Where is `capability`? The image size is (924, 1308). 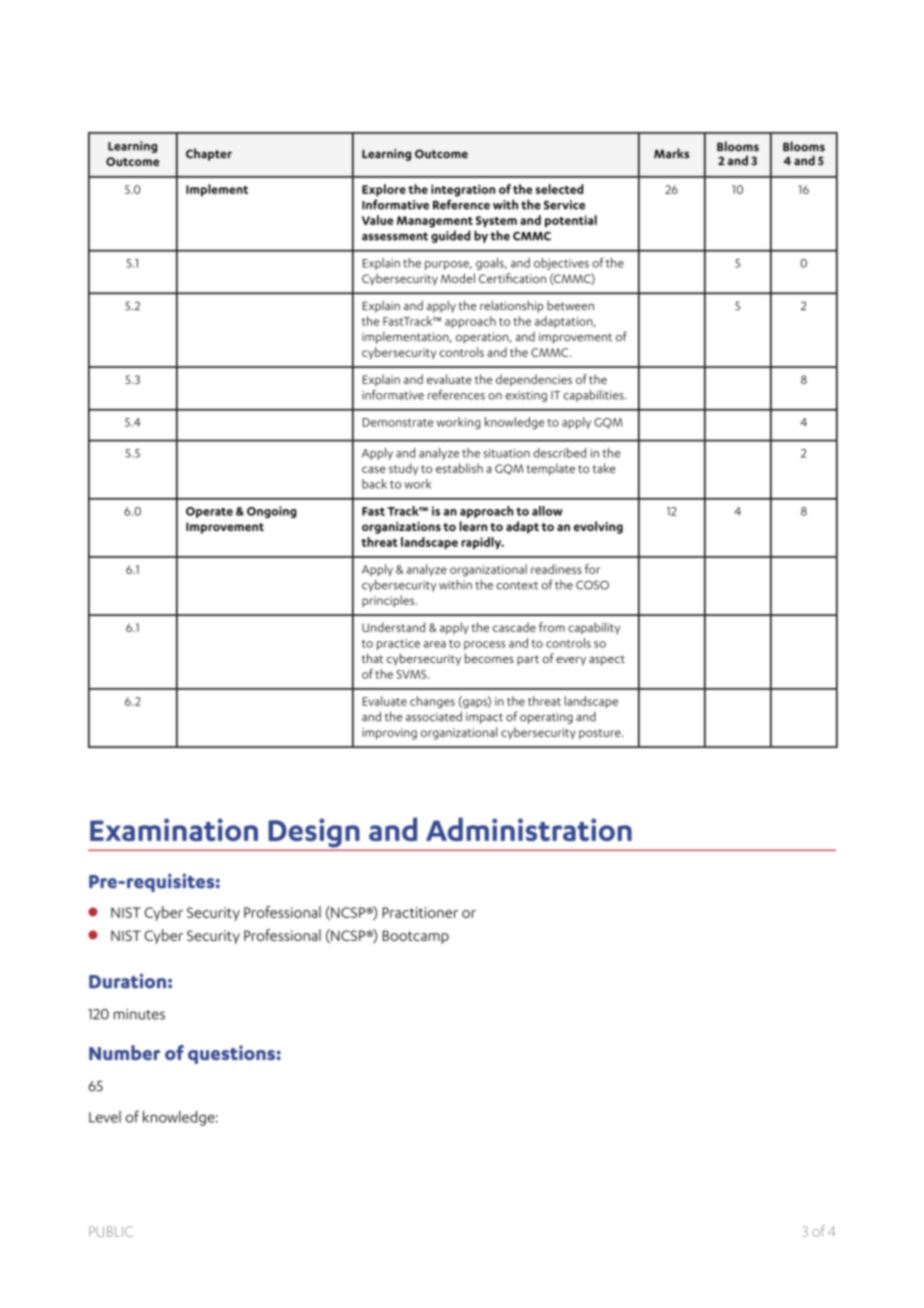
capability is located at coordinates (594, 628).
